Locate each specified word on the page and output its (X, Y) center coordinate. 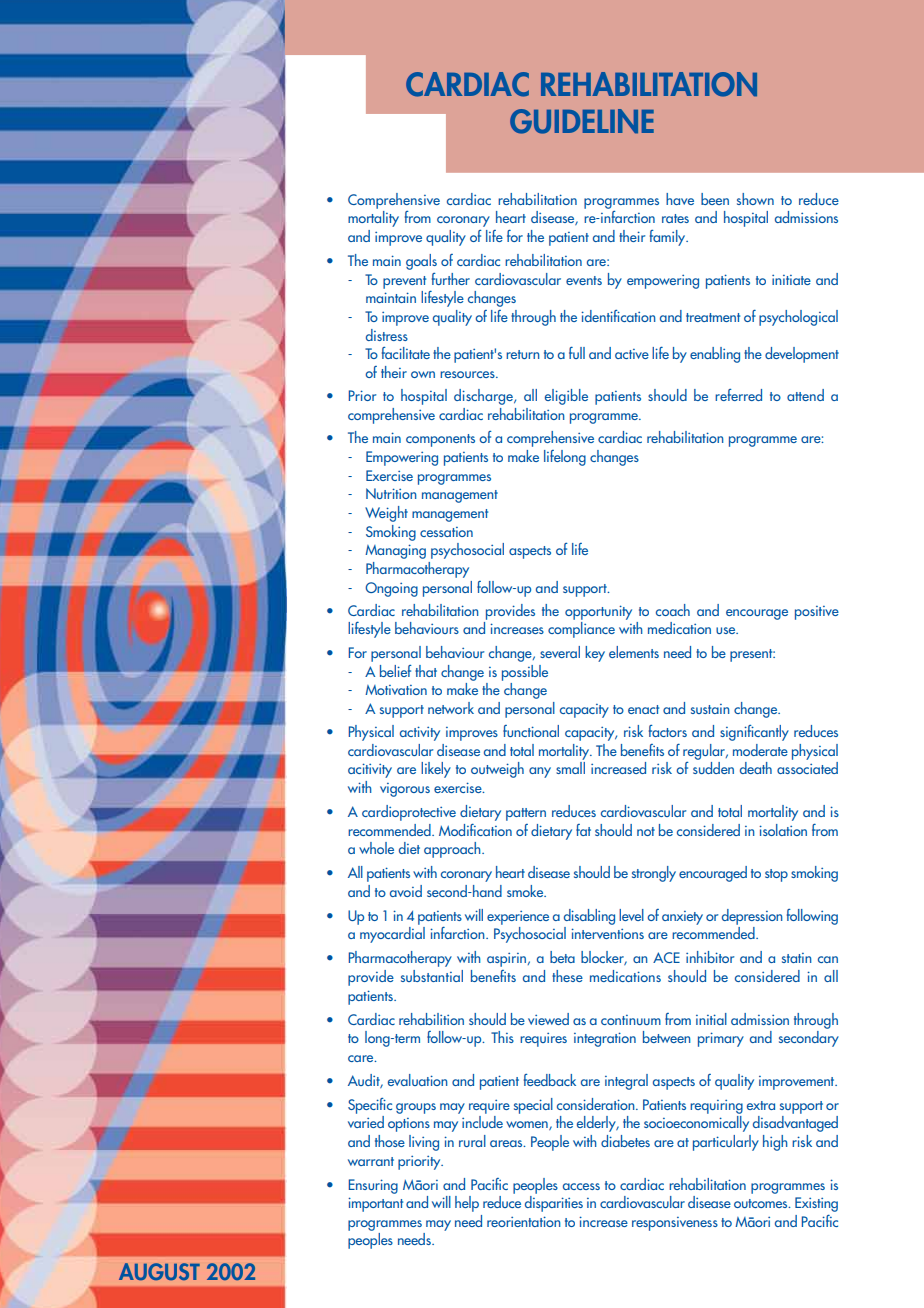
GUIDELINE (582, 121)
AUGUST (159, 1271)
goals (421, 262)
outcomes (762, 1203)
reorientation (524, 1221)
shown (755, 199)
